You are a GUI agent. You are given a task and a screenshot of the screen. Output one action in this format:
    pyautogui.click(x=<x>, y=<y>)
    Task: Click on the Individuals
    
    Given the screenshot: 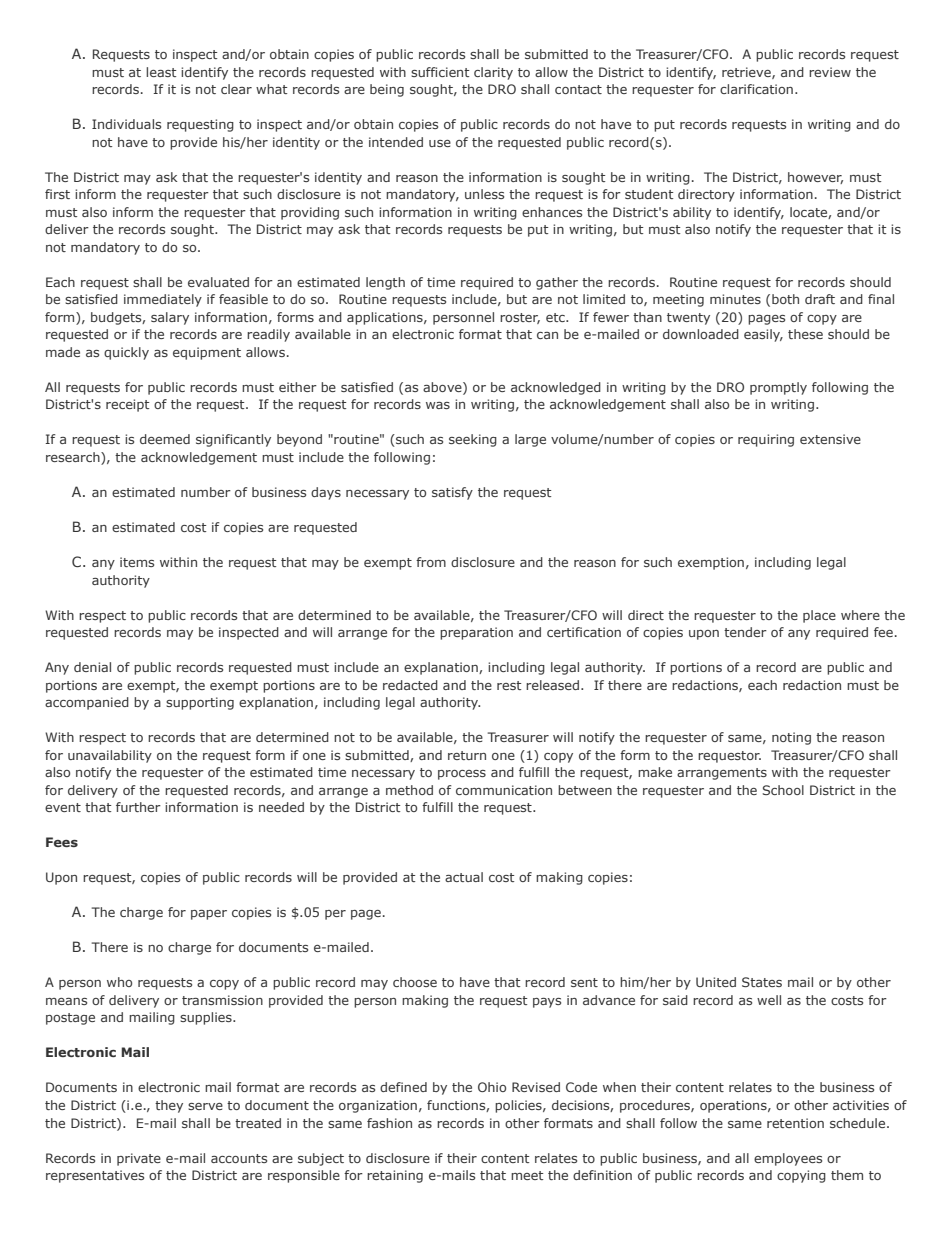 What is the action you would take?
    pyautogui.click(x=126, y=124)
